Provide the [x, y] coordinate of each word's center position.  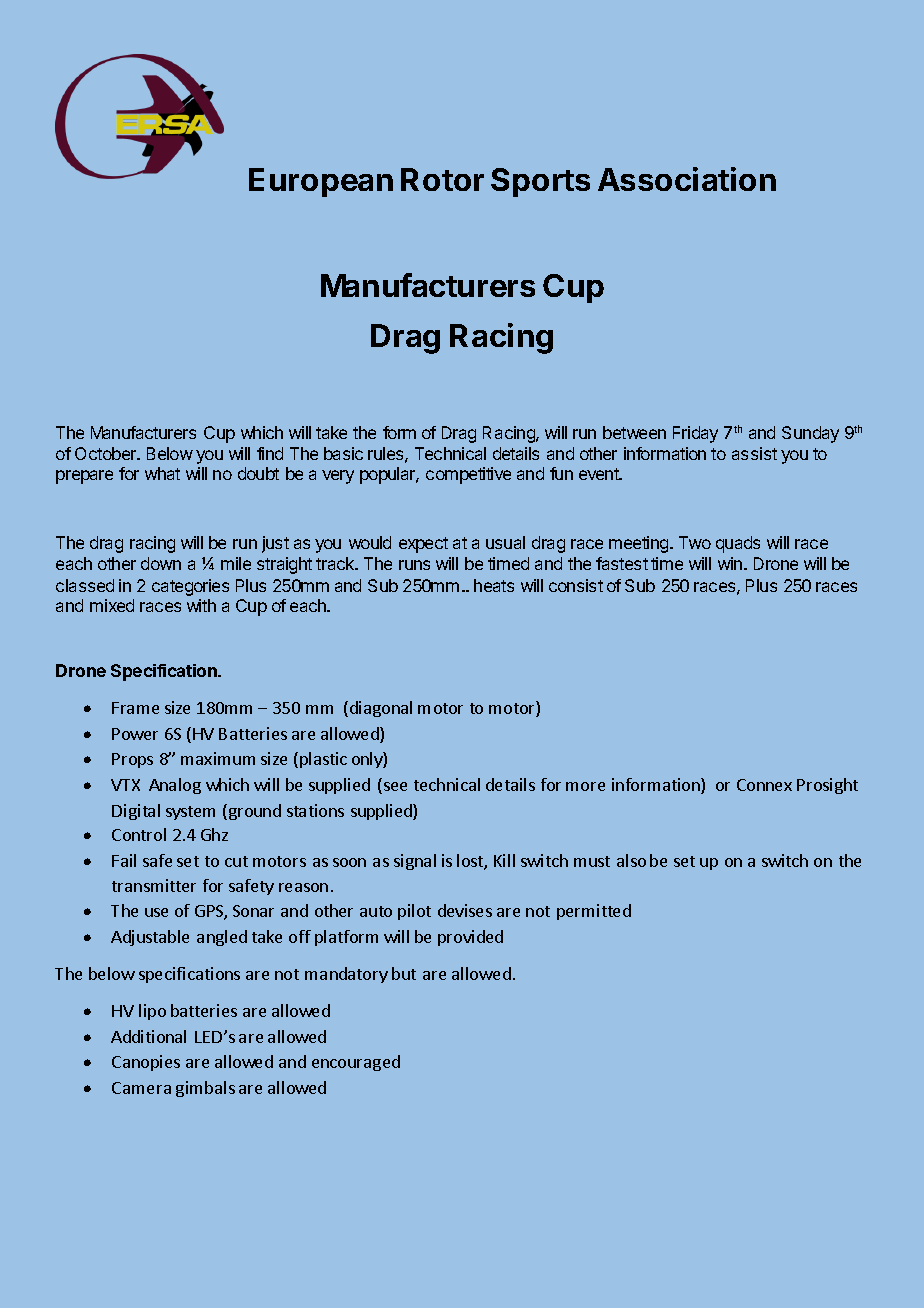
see [395, 786]
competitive [468, 475]
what [162, 473]
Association [687, 179]
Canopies [146, 1063]
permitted [594, 912]
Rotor [442, 179]
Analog [175, 786]
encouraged [356, 1063]
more [585, 786]
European [321, 182]
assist [754, 453]
